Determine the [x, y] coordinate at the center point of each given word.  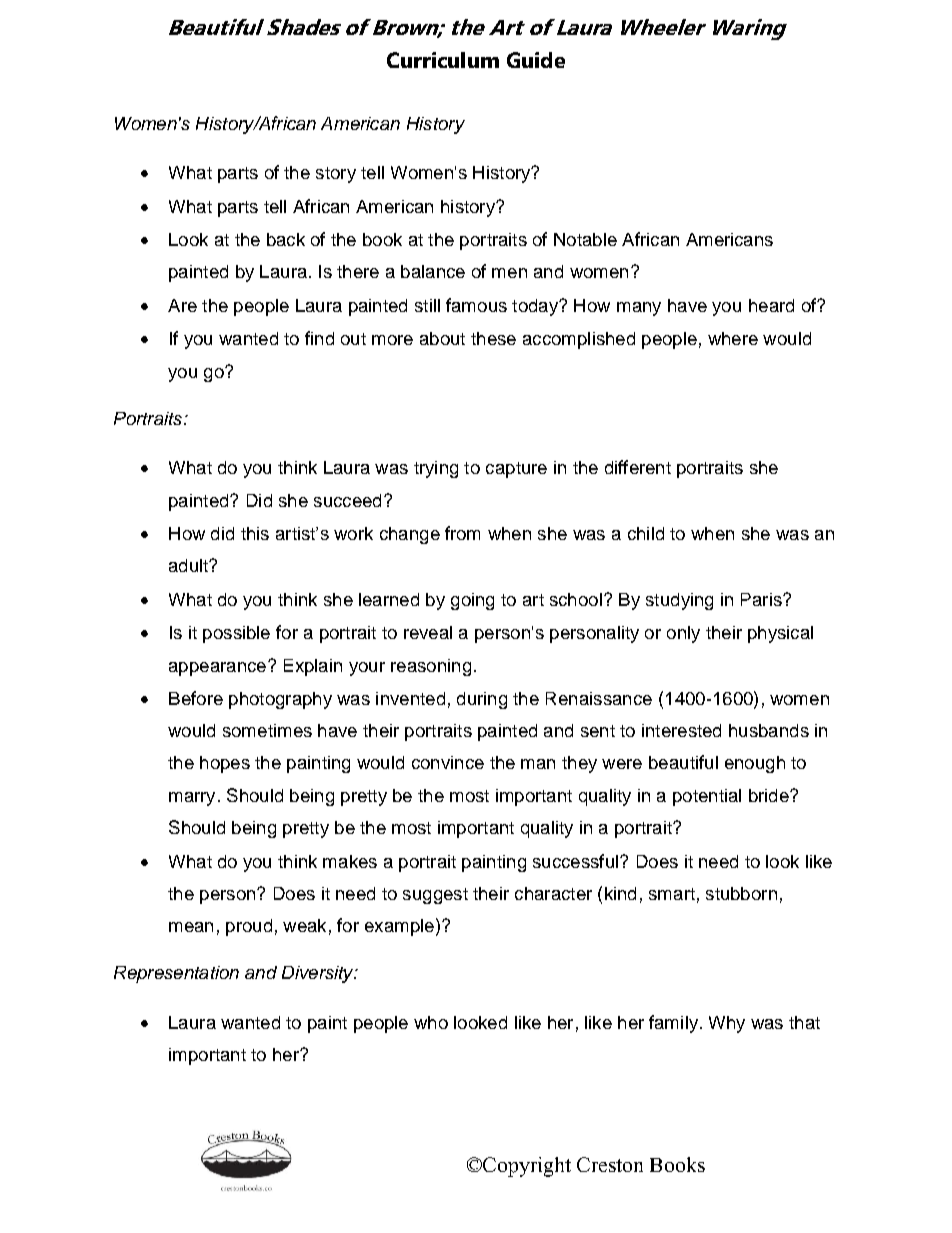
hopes [225, 764]
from [462, 533]
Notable [585, 239]
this [255, 533]
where [733, 338]
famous [476, 305]
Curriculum [443, 60]
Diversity [319, 974]
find [319, 338]
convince [448, 762]
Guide [536, 60]
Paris [762, 599]
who [431, 1022]
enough [755, 764]
